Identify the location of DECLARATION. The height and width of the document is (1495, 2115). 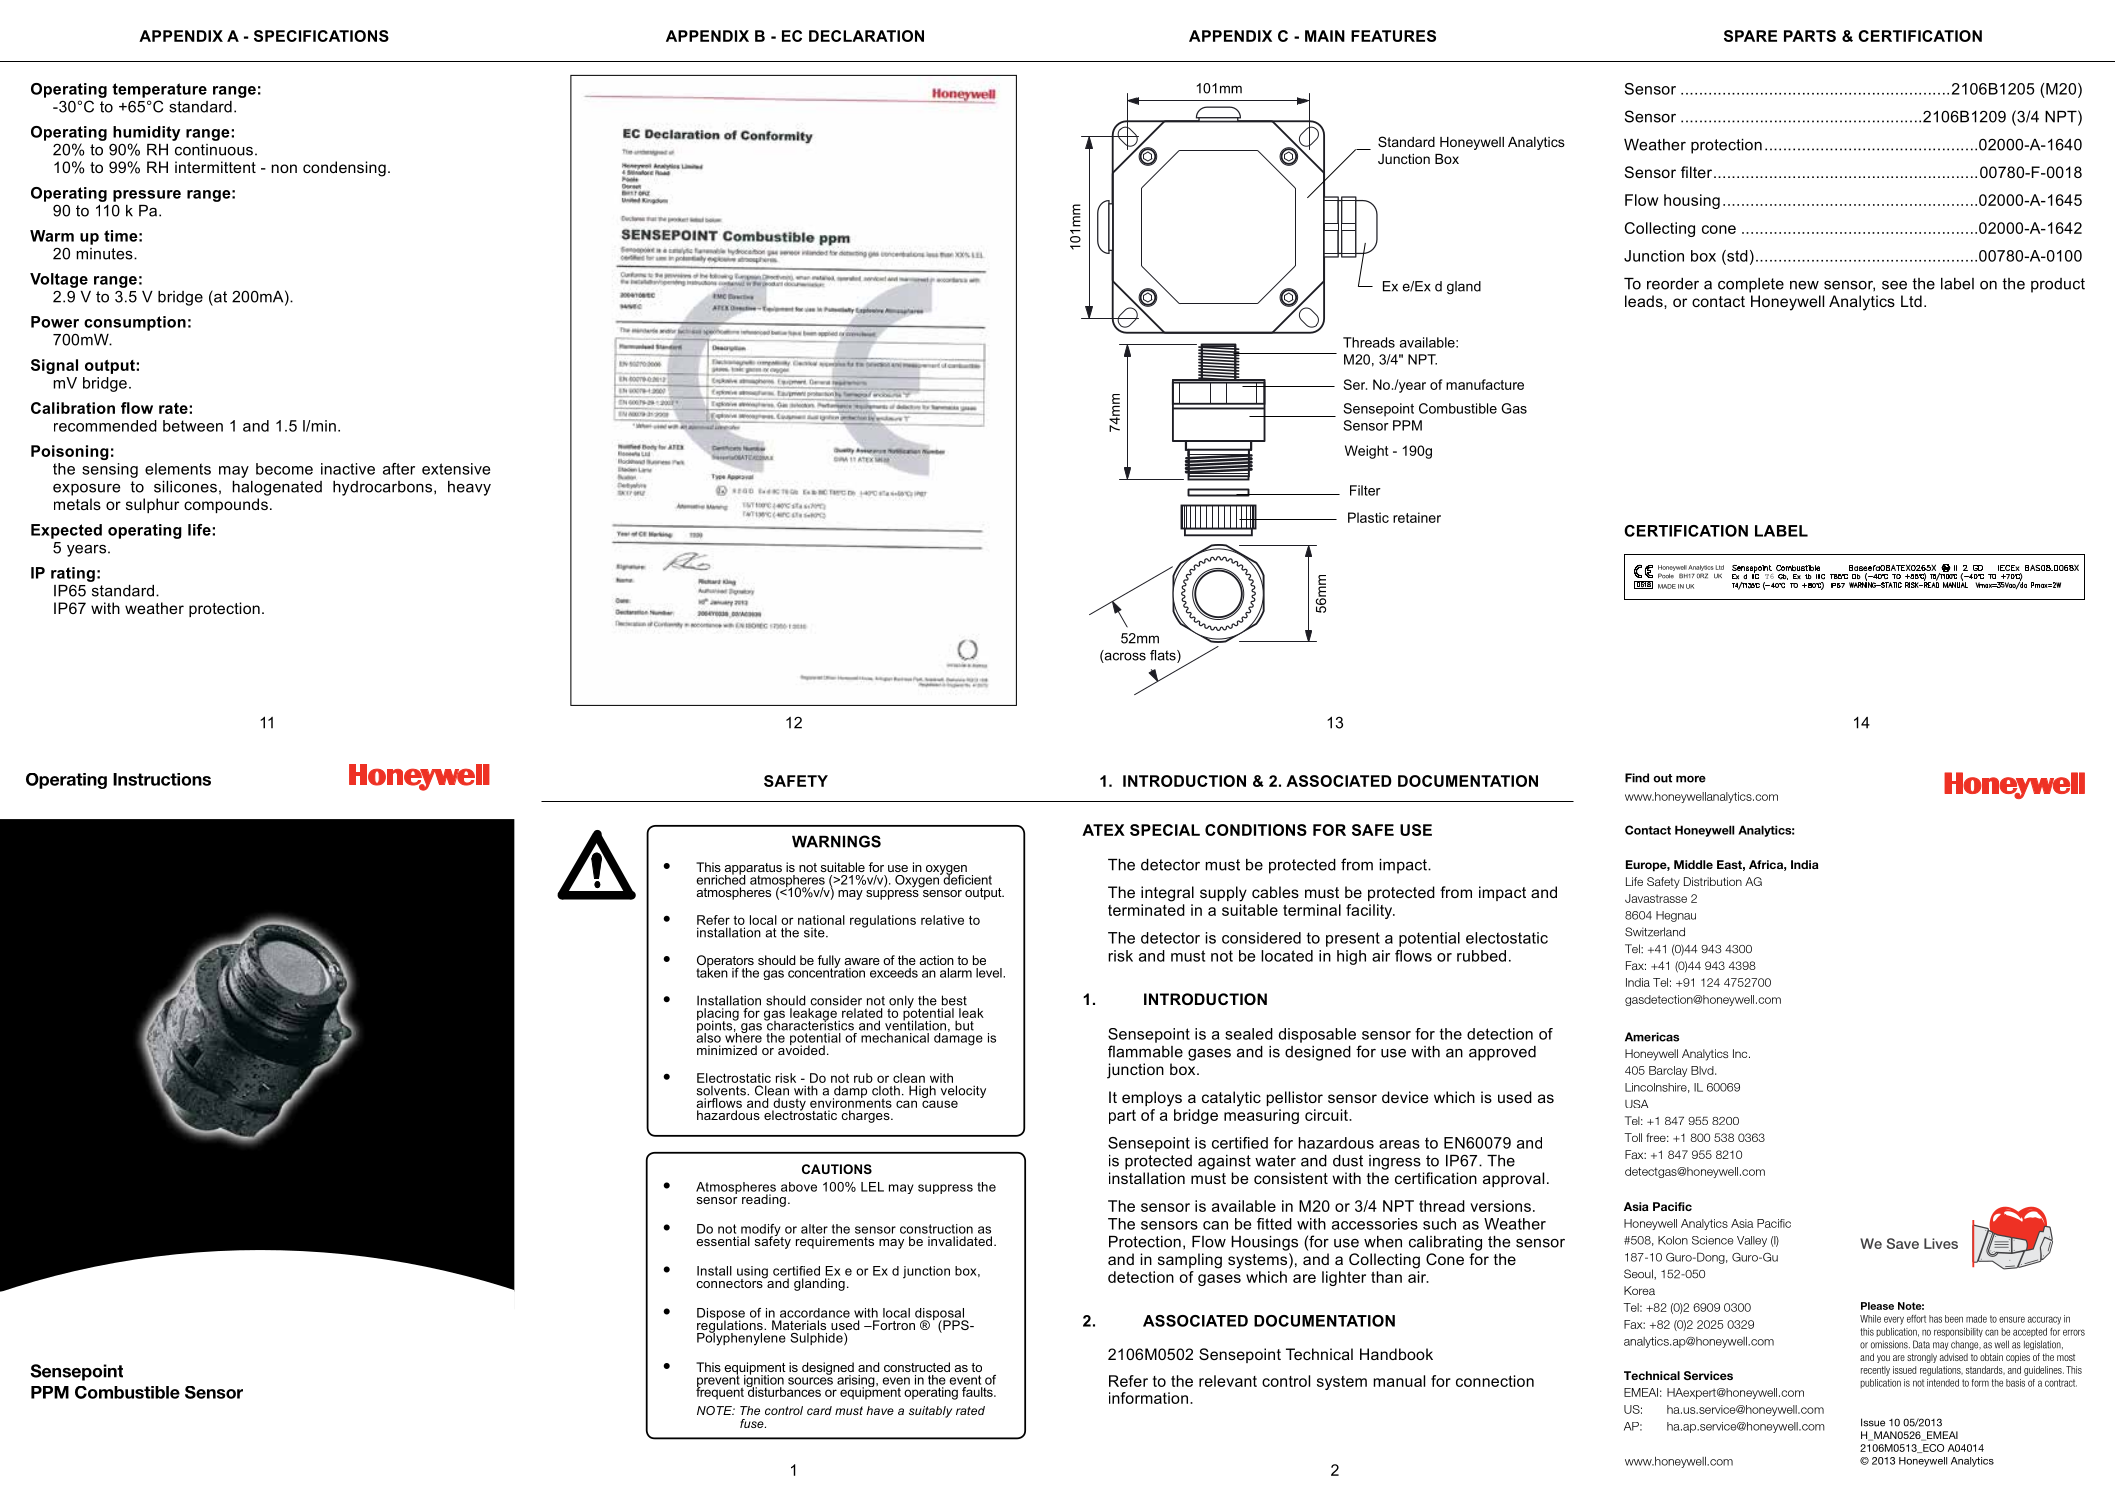
(866, 36).
